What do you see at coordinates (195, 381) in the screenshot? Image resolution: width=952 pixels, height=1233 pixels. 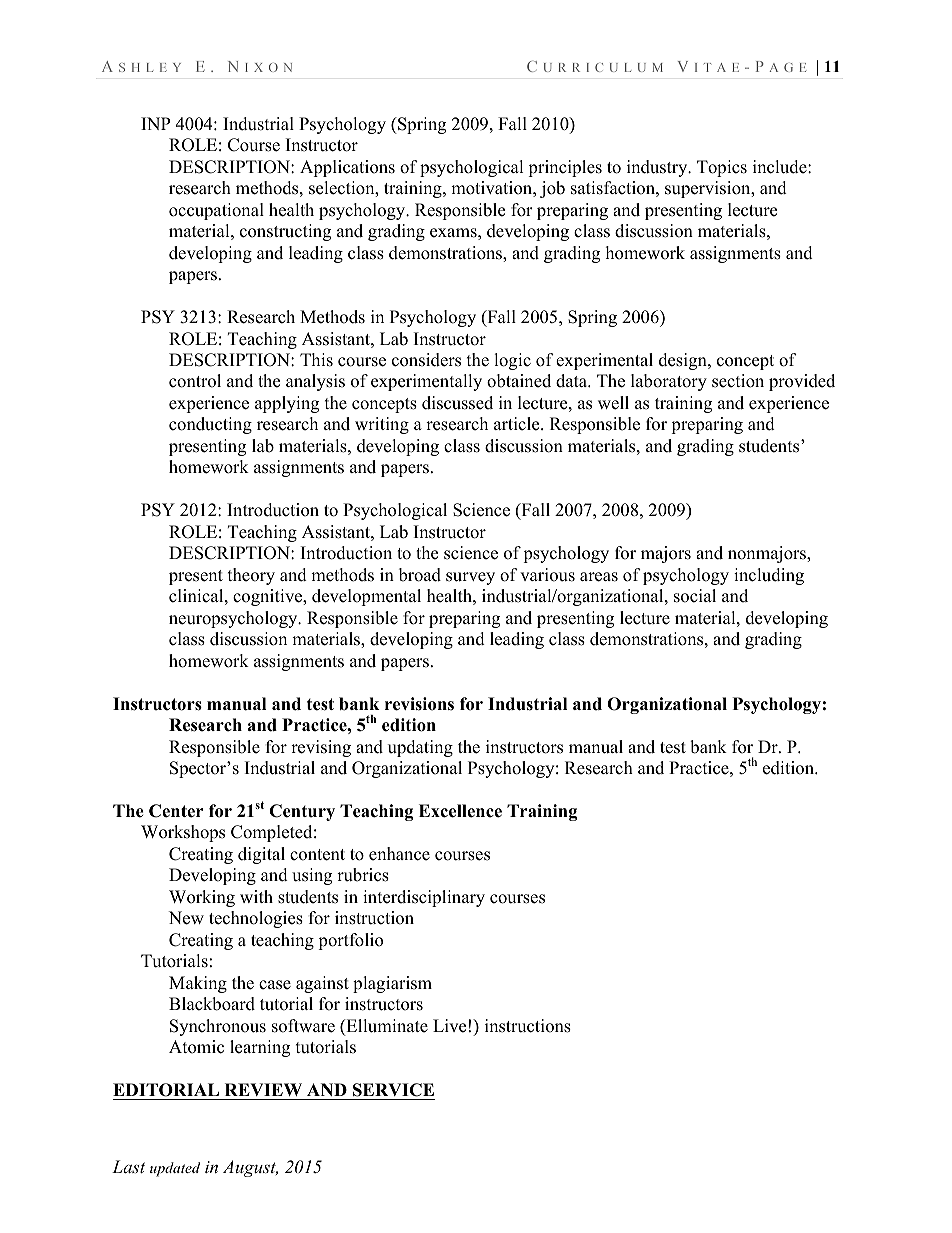 I see `control` at bounding box center [195, 381].
